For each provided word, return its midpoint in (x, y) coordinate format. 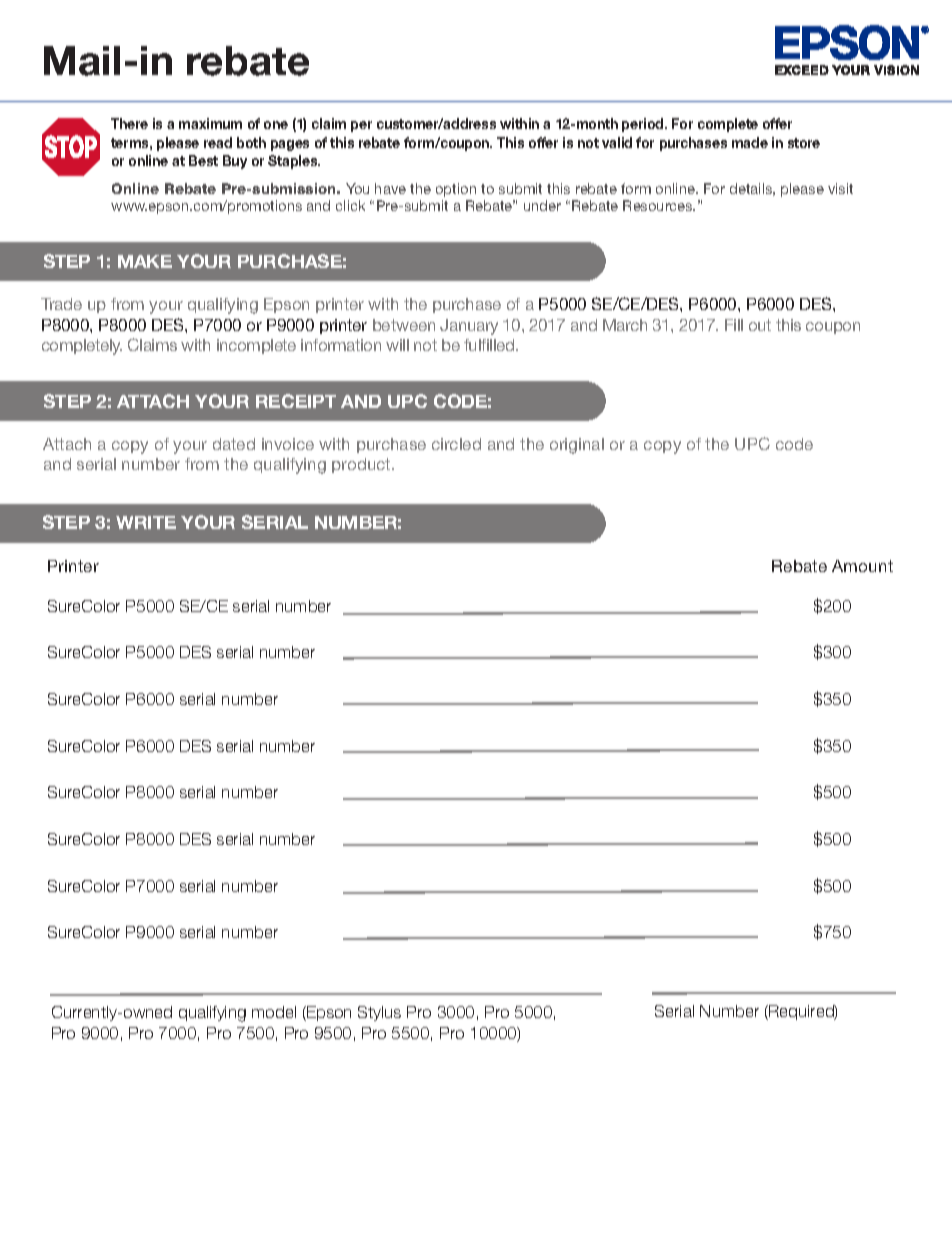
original (577, 446)
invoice (288, 444)
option (456, 190)
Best (203, 160)
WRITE (146, 522)
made (750, 142)
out (760, 325)
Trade (61, 304)
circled (456, 444)
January (469, 327)
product (362, 465)
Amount (862, 566)
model (274, 1012)
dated (234, 444)
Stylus (379, 1013)
